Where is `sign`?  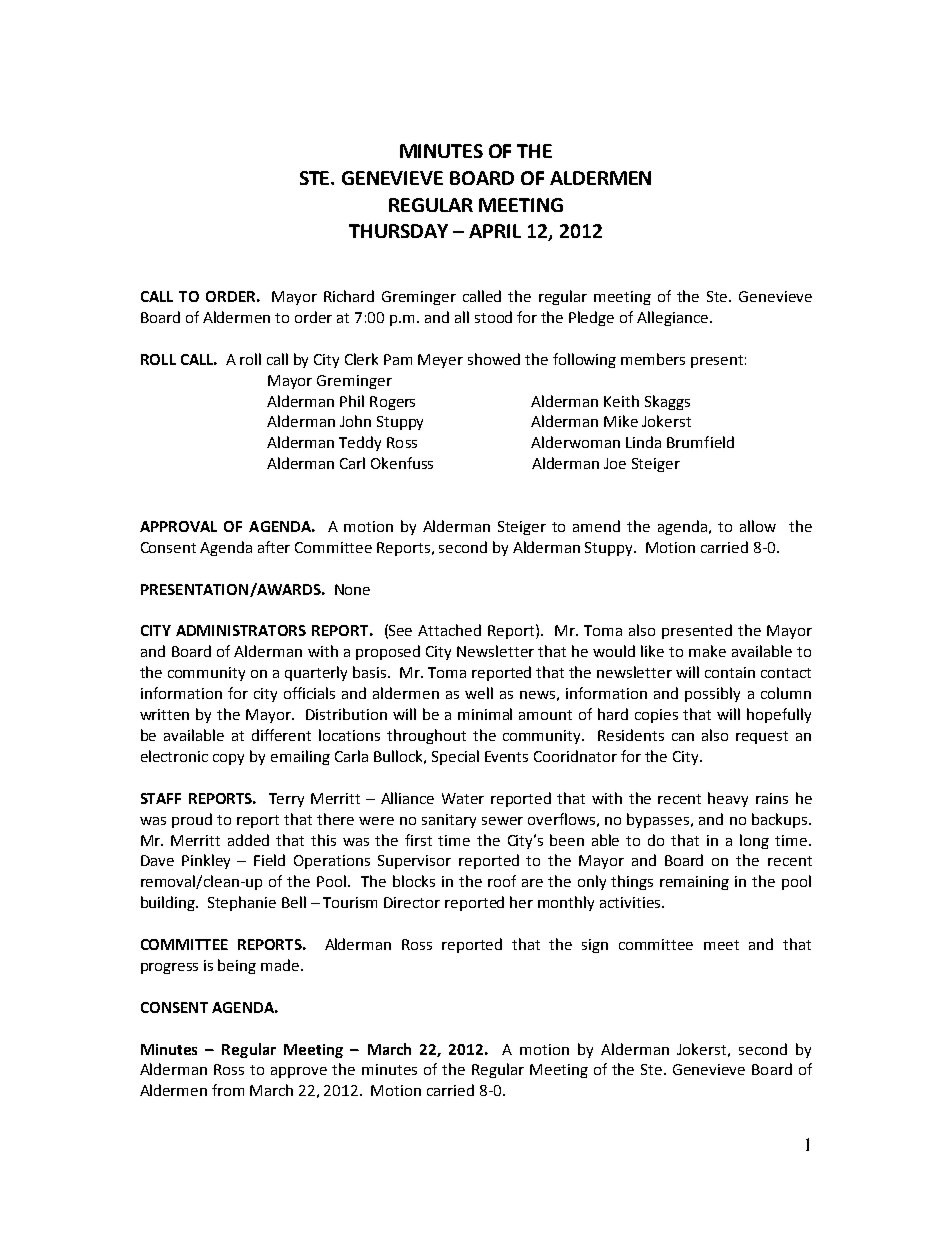 sign is located at coordinates (595, 946).
